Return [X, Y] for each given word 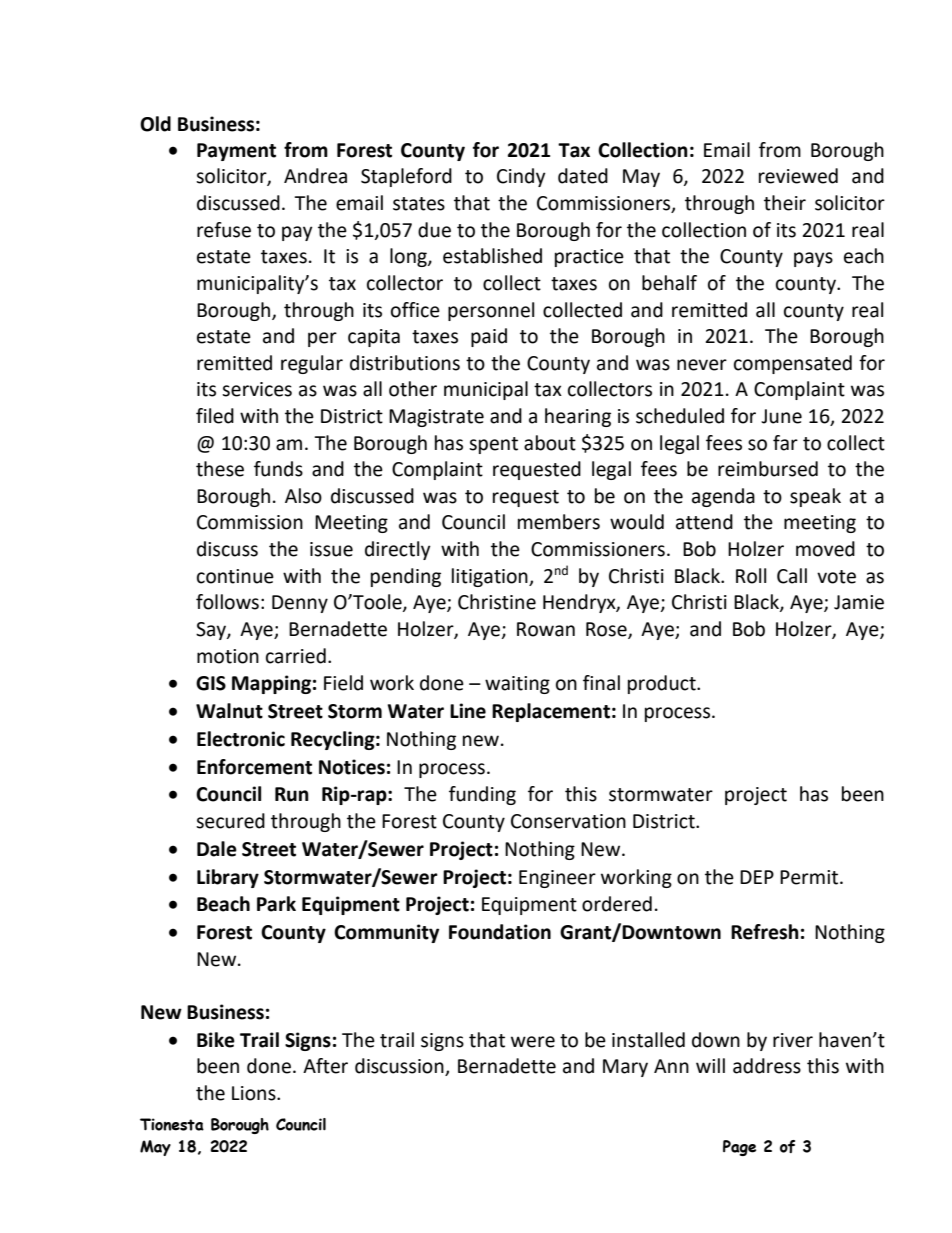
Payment [236, 152]
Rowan [546, 629]
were [533, 1042]
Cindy [521, 177]
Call [792, 576]
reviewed [798, 176]
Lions [255, 1093]
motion [228, 656]
